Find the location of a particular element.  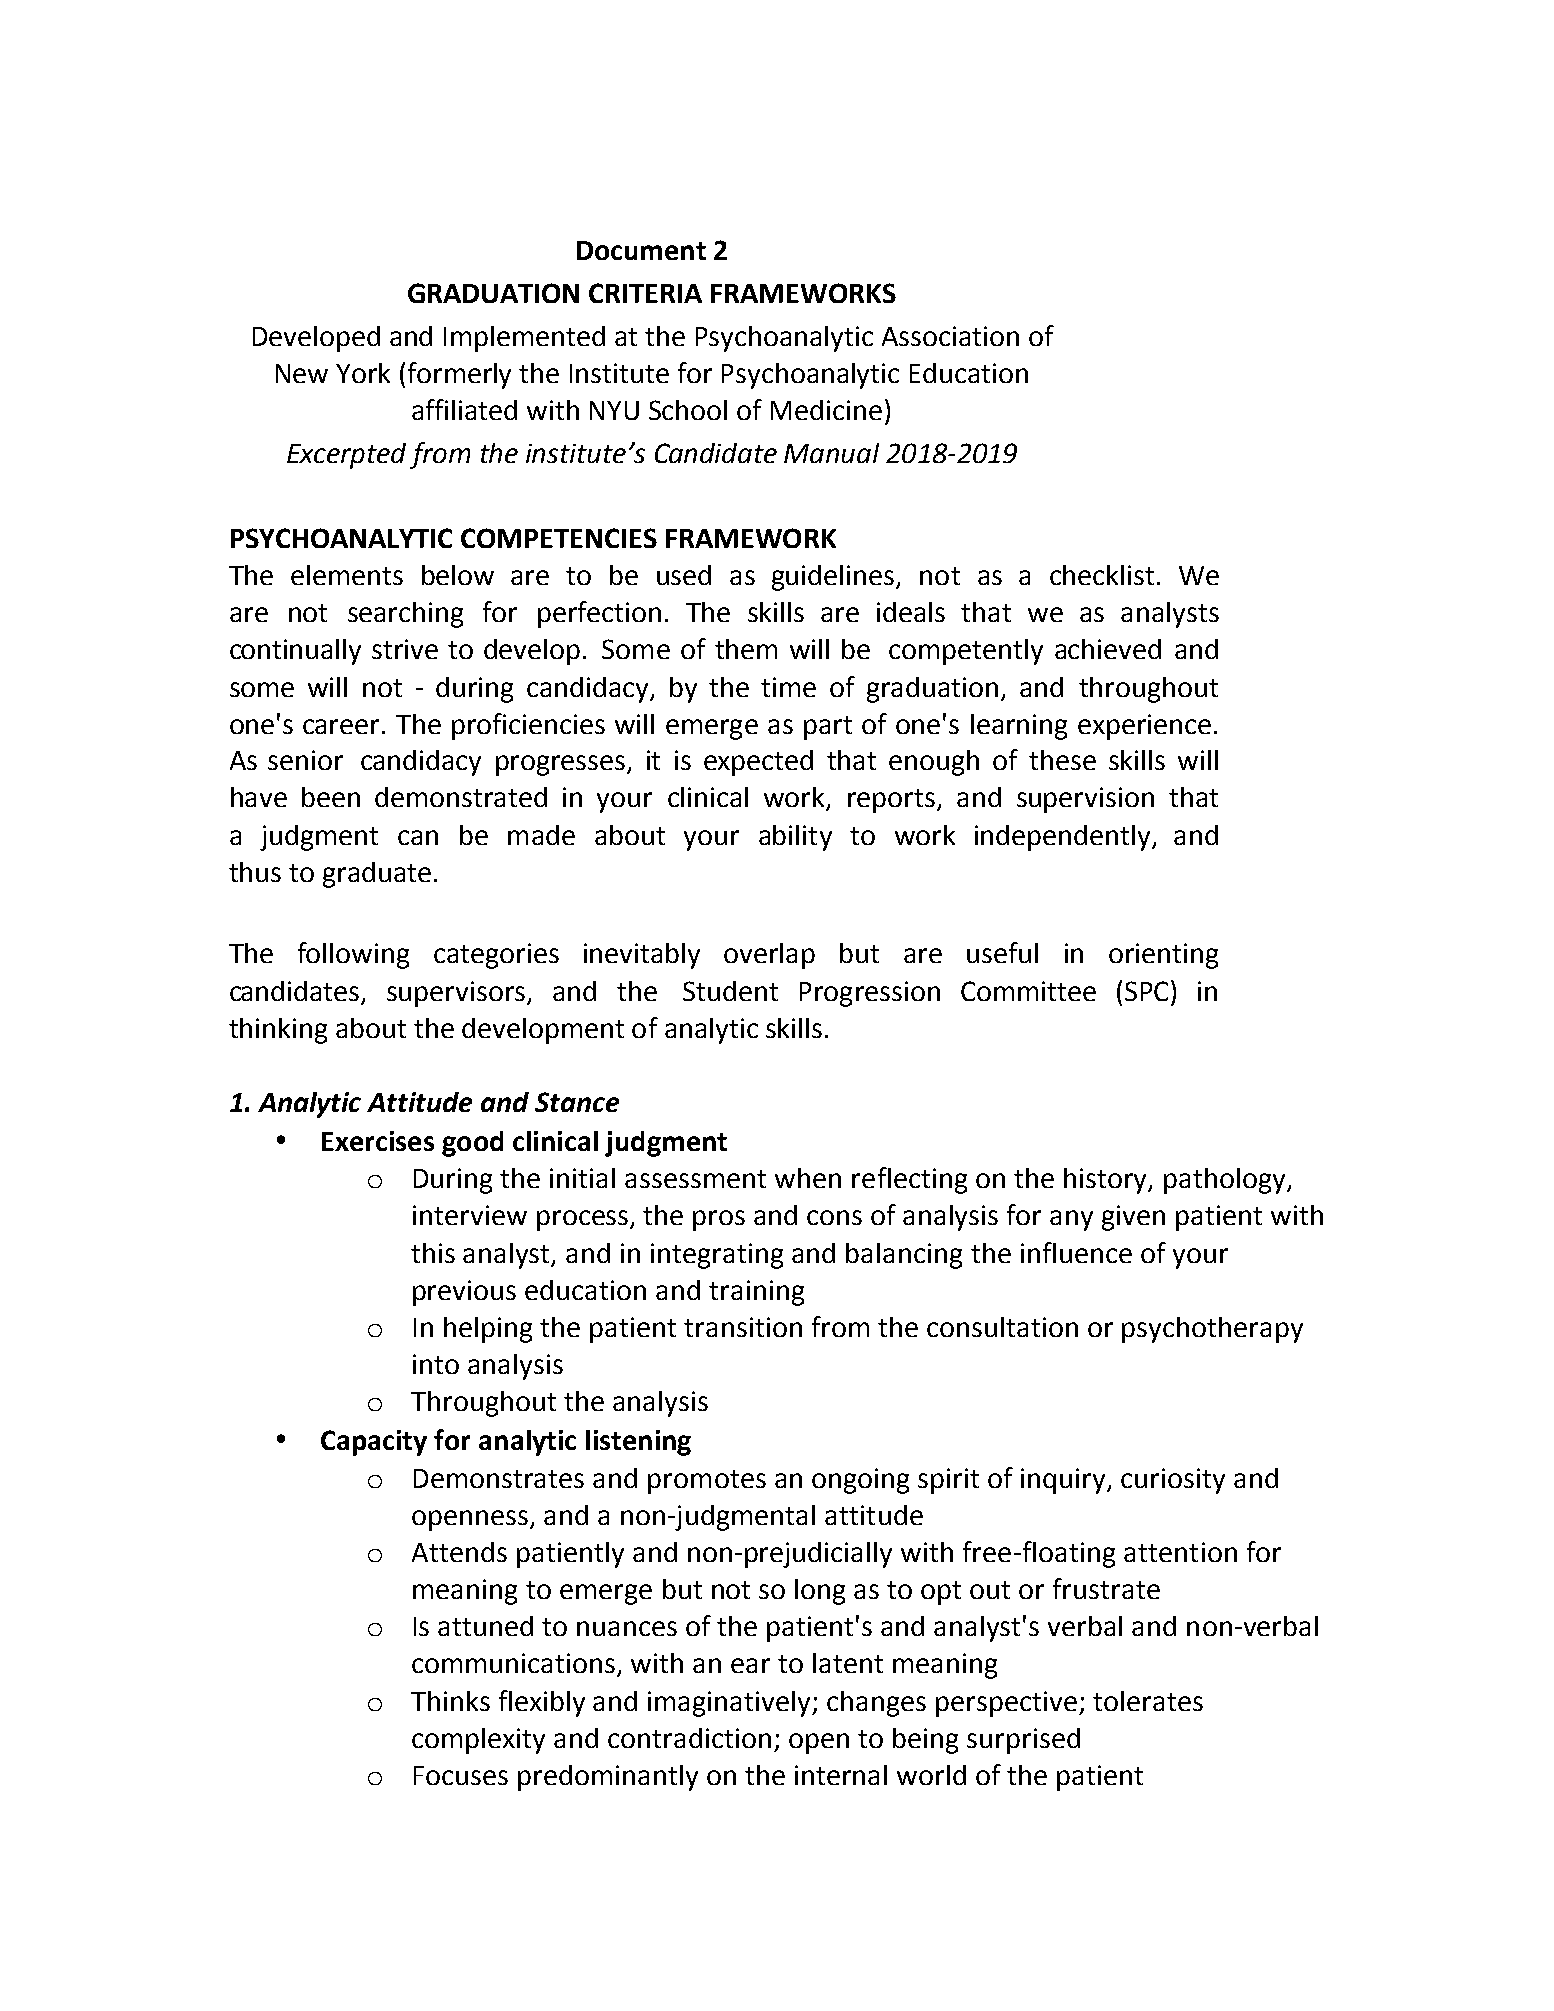

Thinks is located at coordinates (450, 1701).
